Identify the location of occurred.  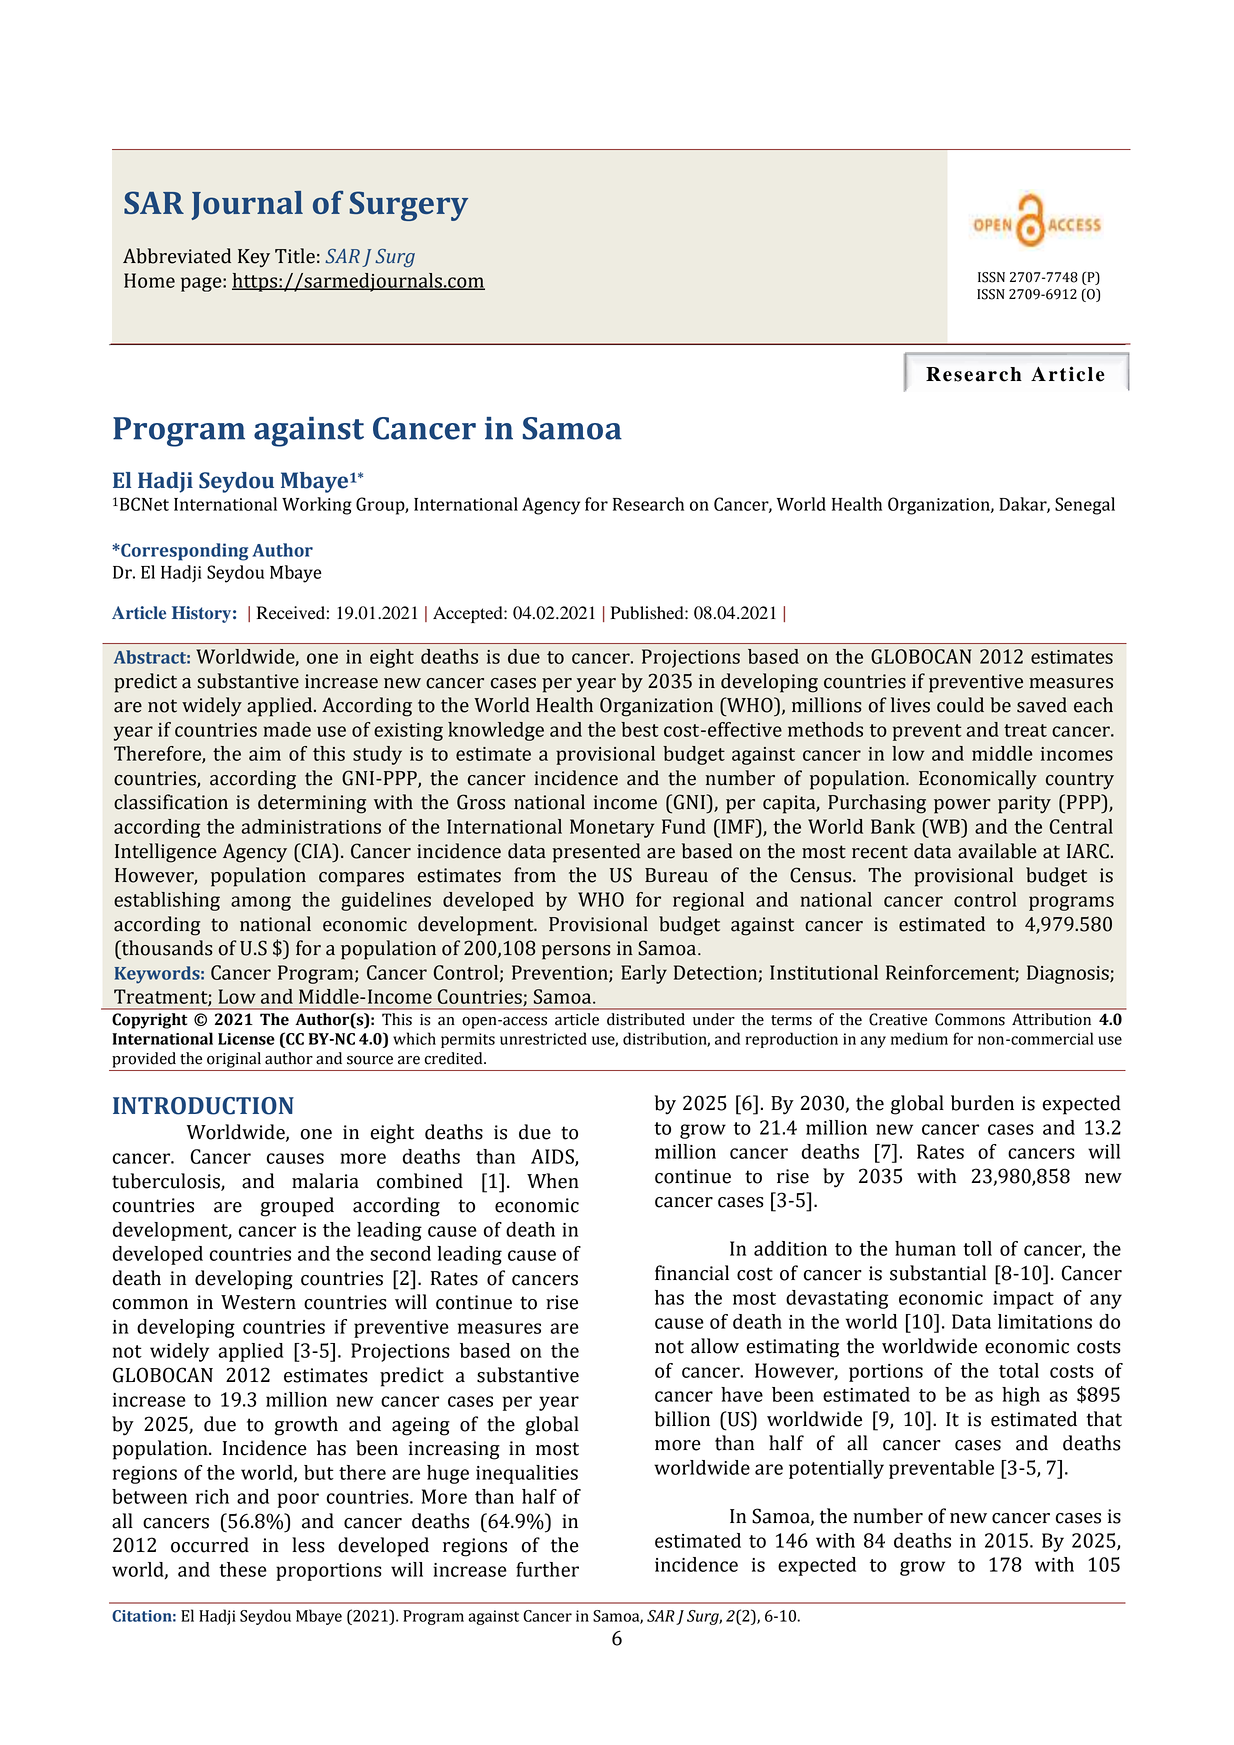
(210, 1545).
